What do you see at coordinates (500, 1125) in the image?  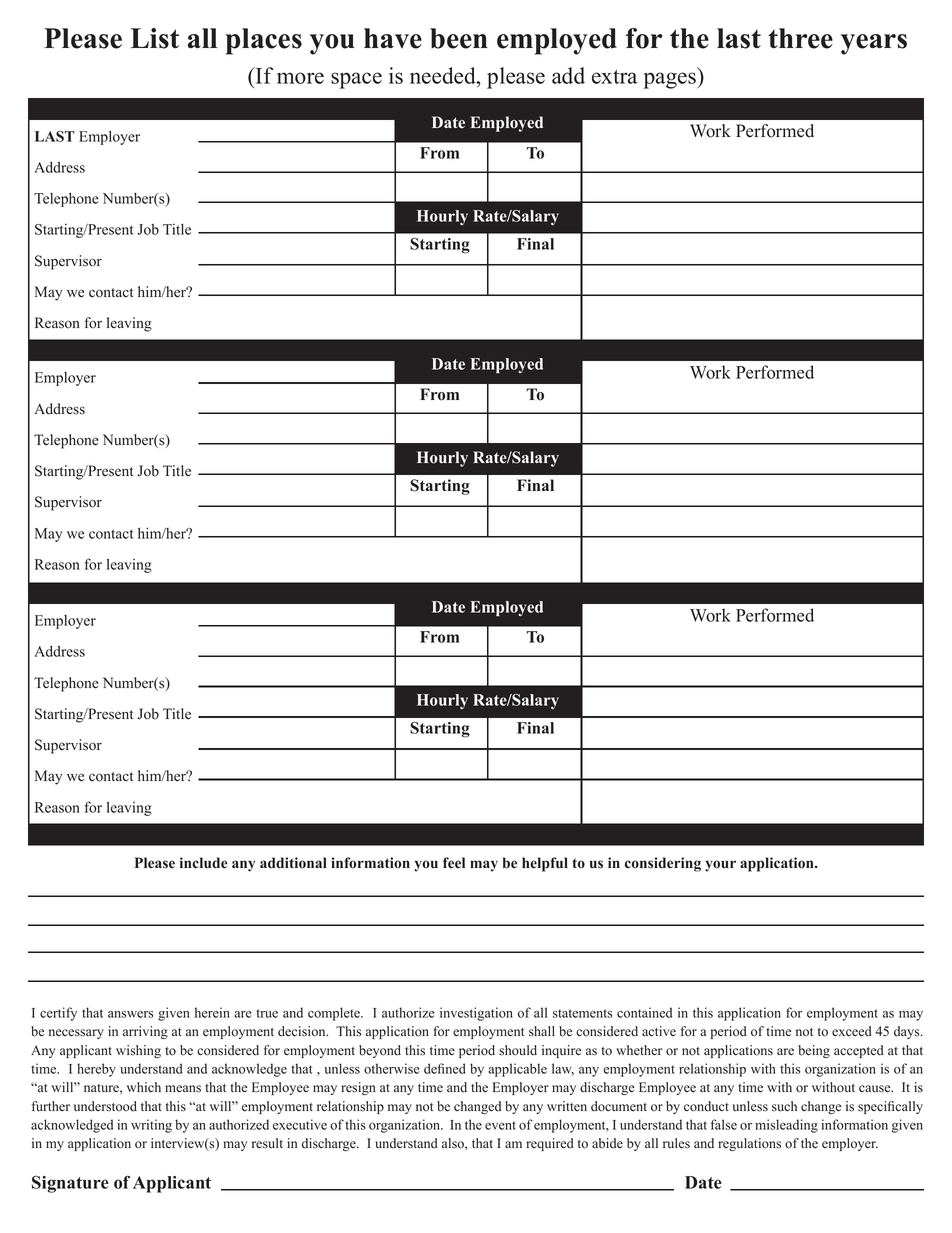 I see `event` at bounding box center [500, 1125].
